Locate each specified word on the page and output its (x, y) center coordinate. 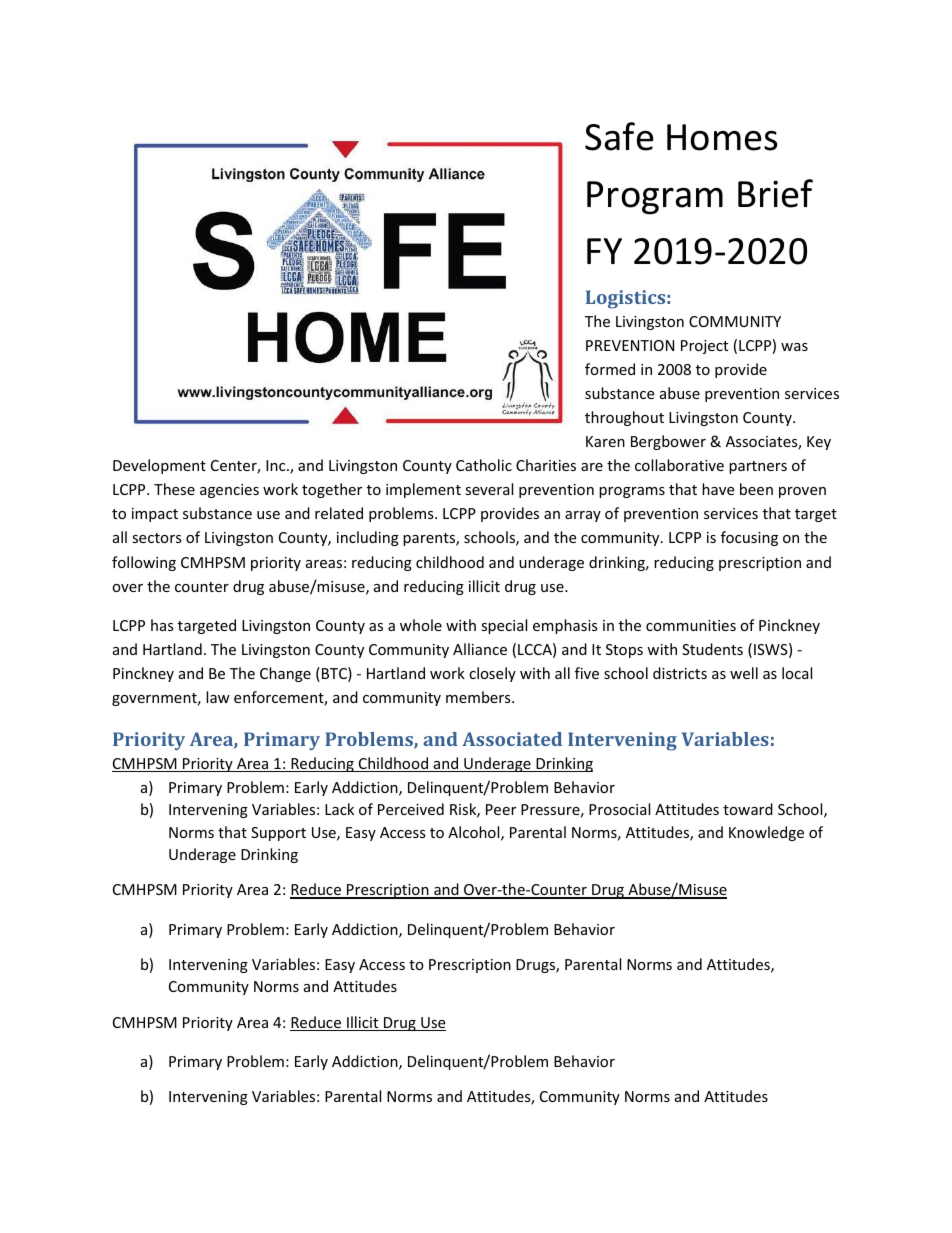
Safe (619, 136)
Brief (775, 193)
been (756, 489)
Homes (722, 137)
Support (278, 834)
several (489, 489)
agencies (229, 491)
